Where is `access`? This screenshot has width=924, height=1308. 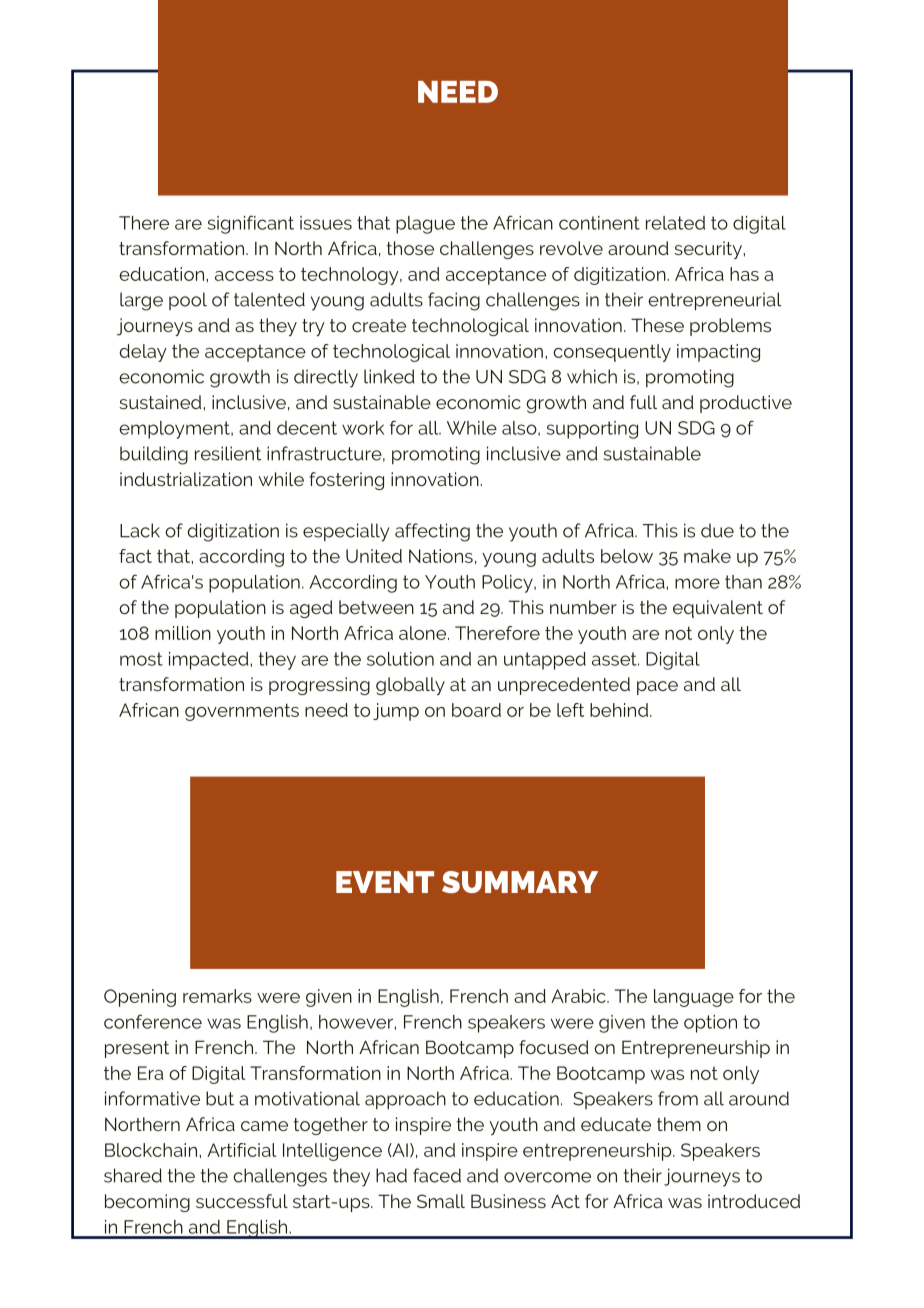 access is located at coordinates (244, 276).
